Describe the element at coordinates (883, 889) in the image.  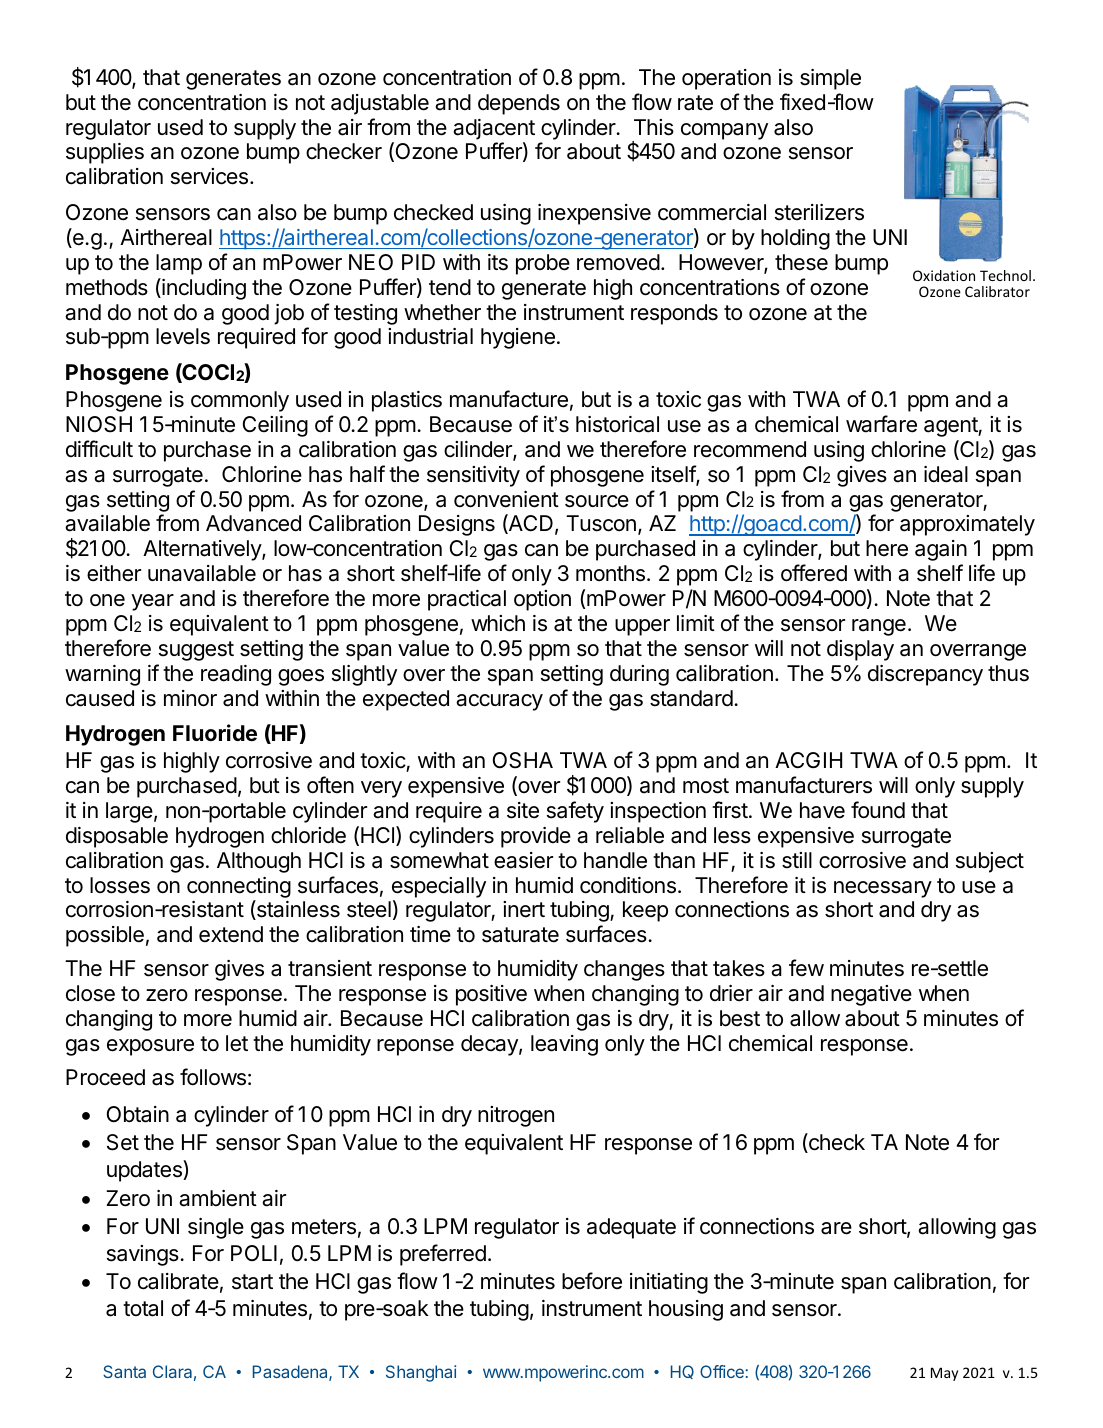
I see `necessary` at that location.
